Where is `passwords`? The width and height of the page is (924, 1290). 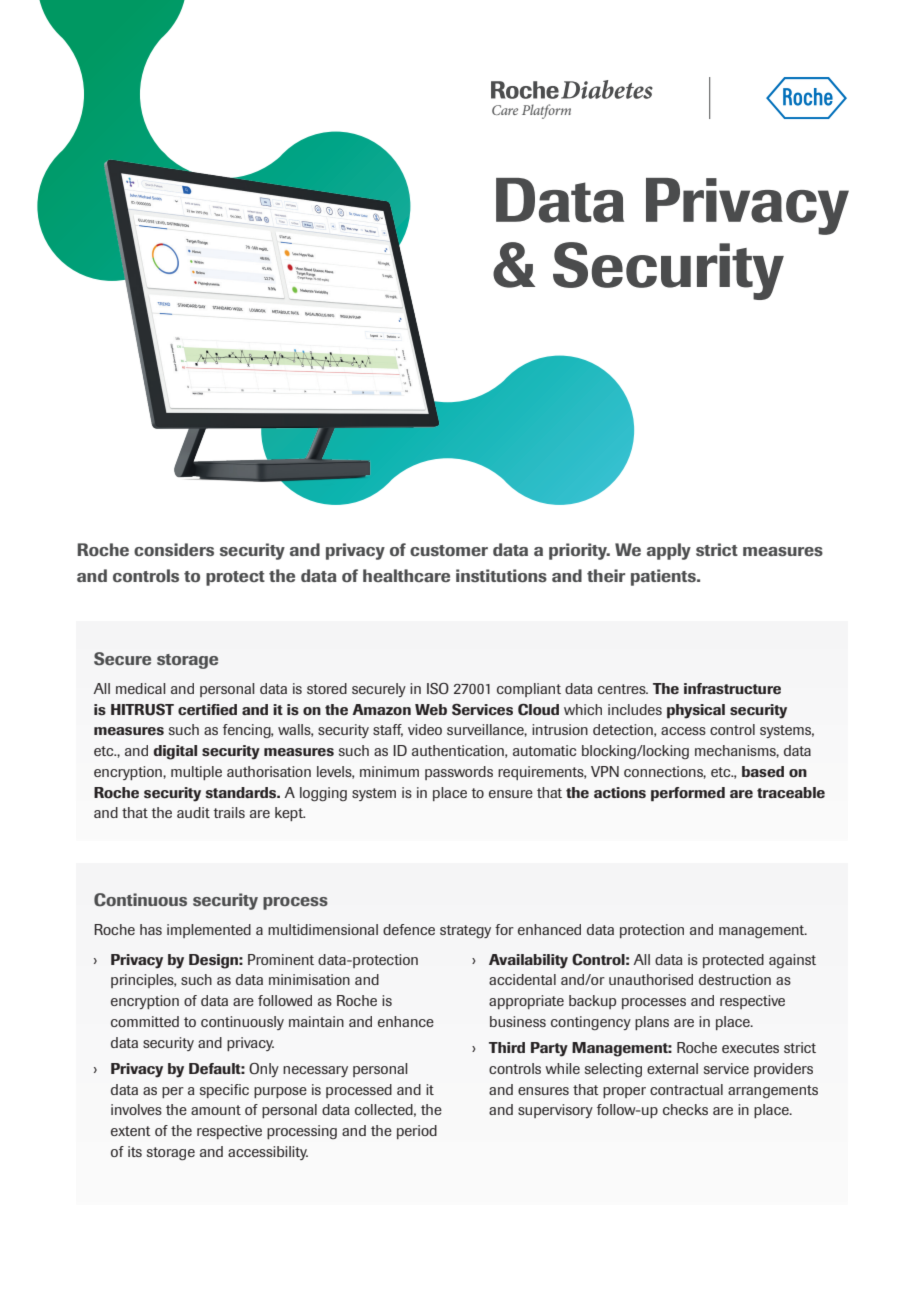
passwords is located at coordinates (459, 773).
